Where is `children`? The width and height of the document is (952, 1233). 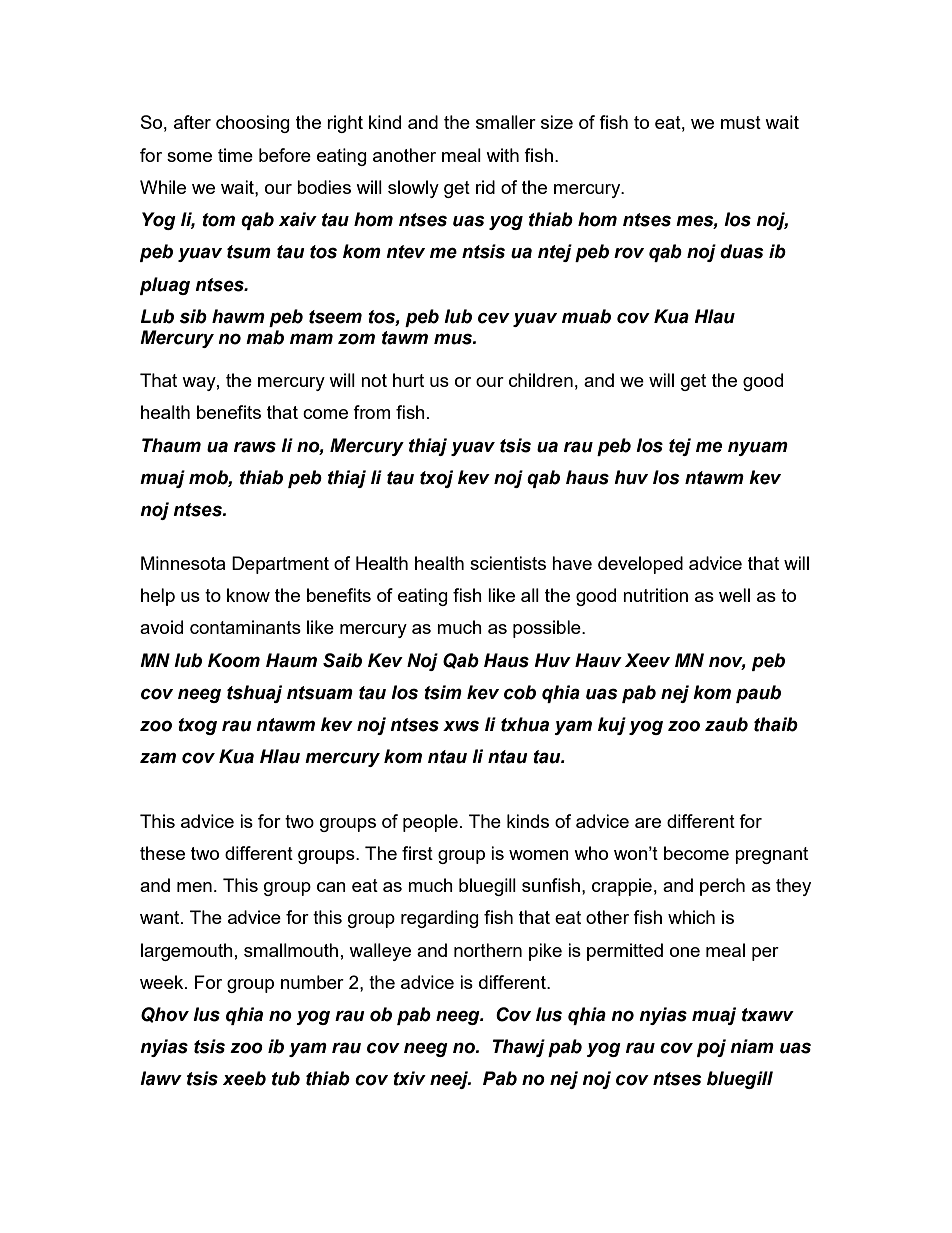
children is located at coordinates (541, 380).
